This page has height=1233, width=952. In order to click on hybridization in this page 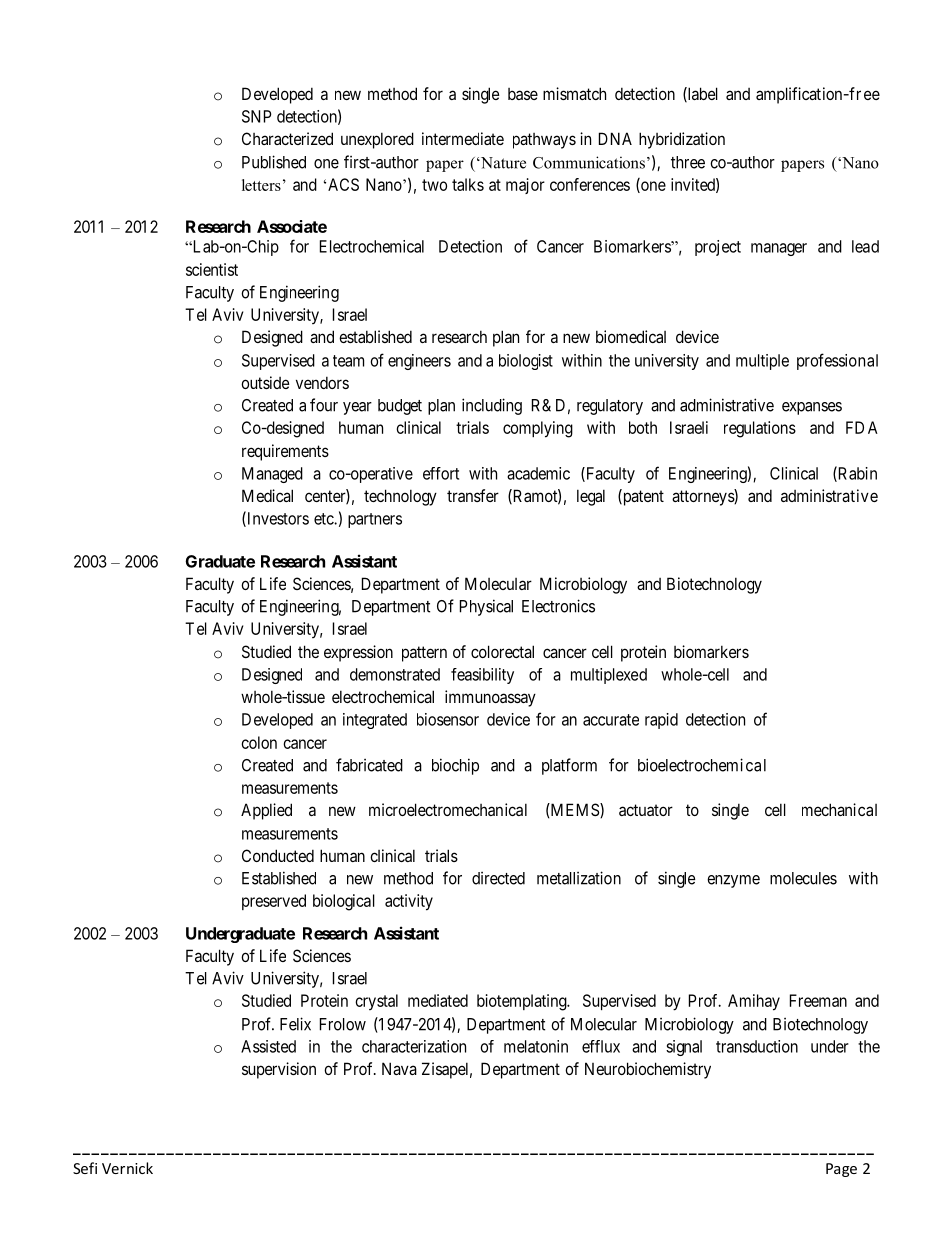, I will do `click(682, 140)`.
